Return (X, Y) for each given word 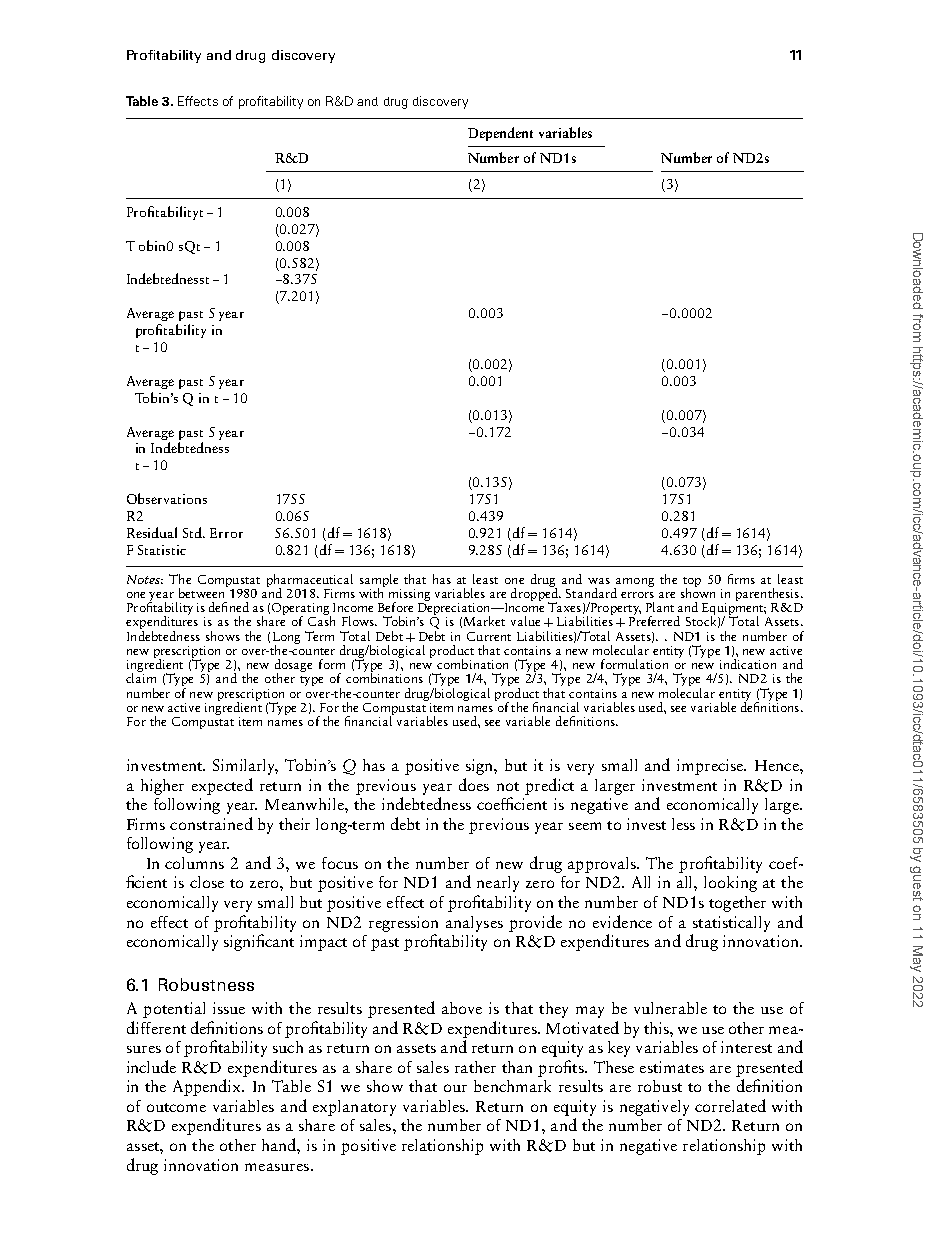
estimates (672, 1067)
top (692, 583)
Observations (167, 498)
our (455, 1088)
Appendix (208, 1087)
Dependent (500, 134)
